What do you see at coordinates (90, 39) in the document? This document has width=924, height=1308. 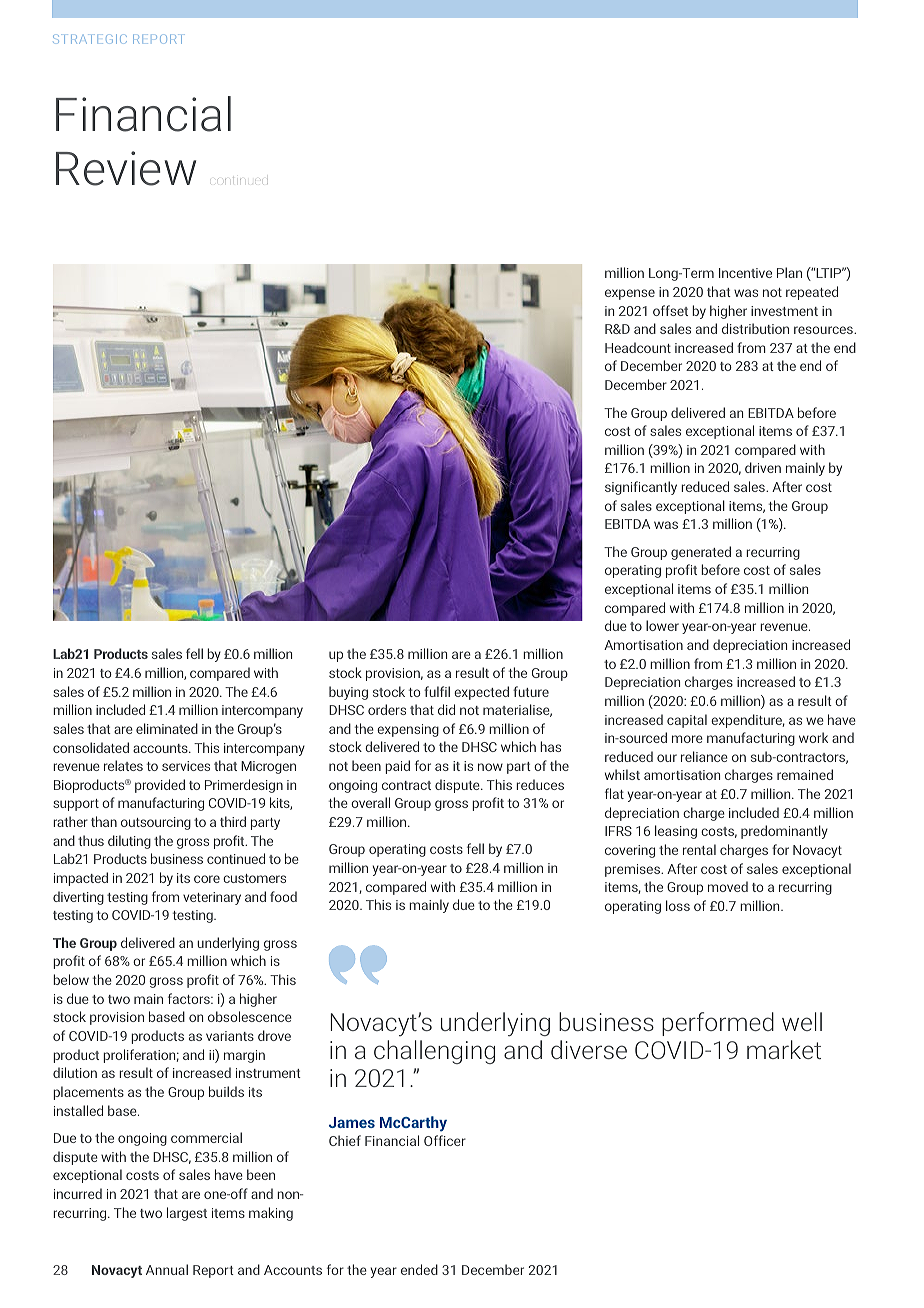 I see `STRATEGIC` at bounding box center [90, 39].
